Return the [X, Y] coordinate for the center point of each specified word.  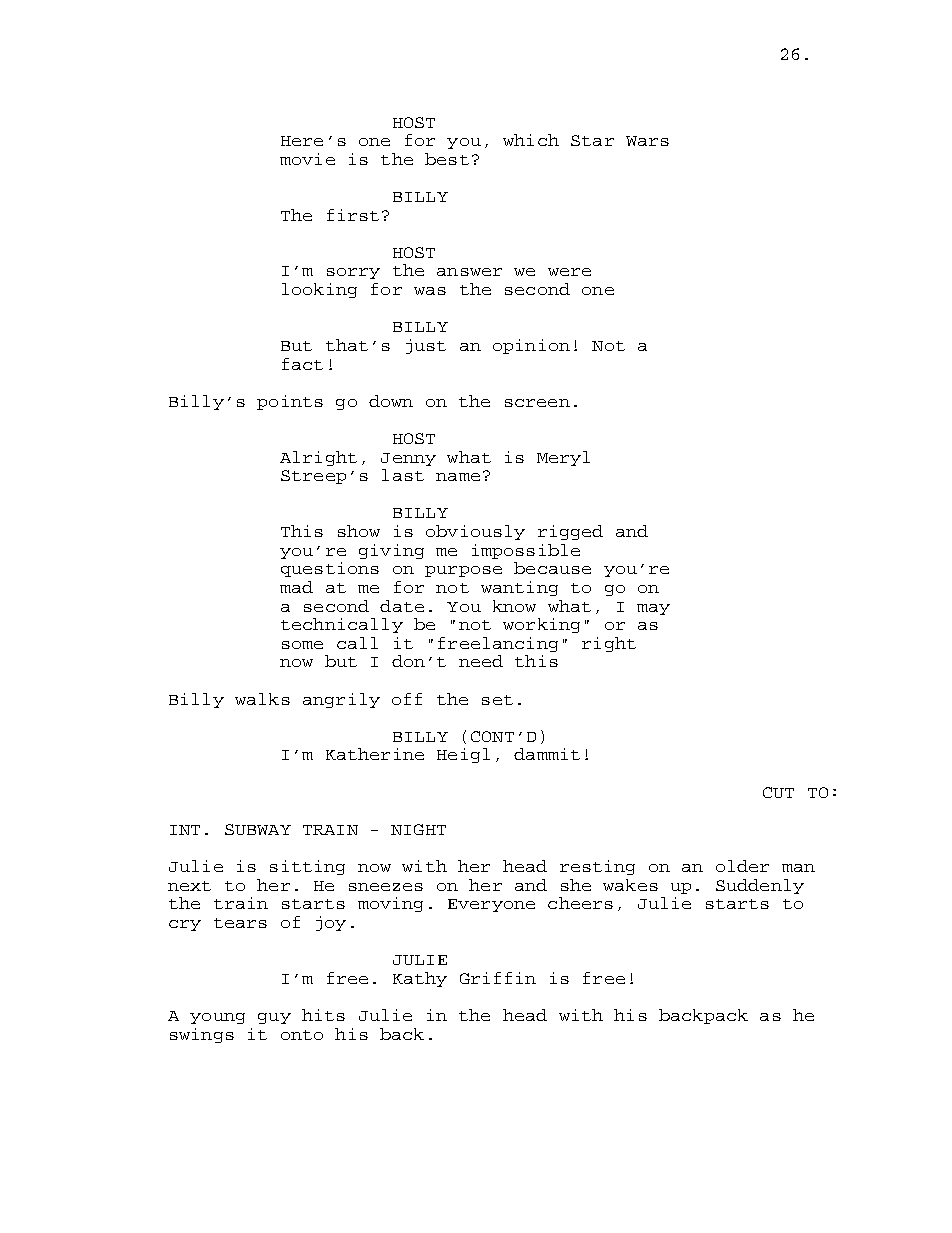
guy [274, 1018]
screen [537, 403]
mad [296, 587]
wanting [519, 588]
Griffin [498, 978]
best [447, 159]
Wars [647, 141]
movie [307, 159]
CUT [778, 792]
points [290, 402]
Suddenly [760, 886]
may [653, 609]
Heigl [463, 755]
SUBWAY [258, 829]
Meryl [563, 458]
